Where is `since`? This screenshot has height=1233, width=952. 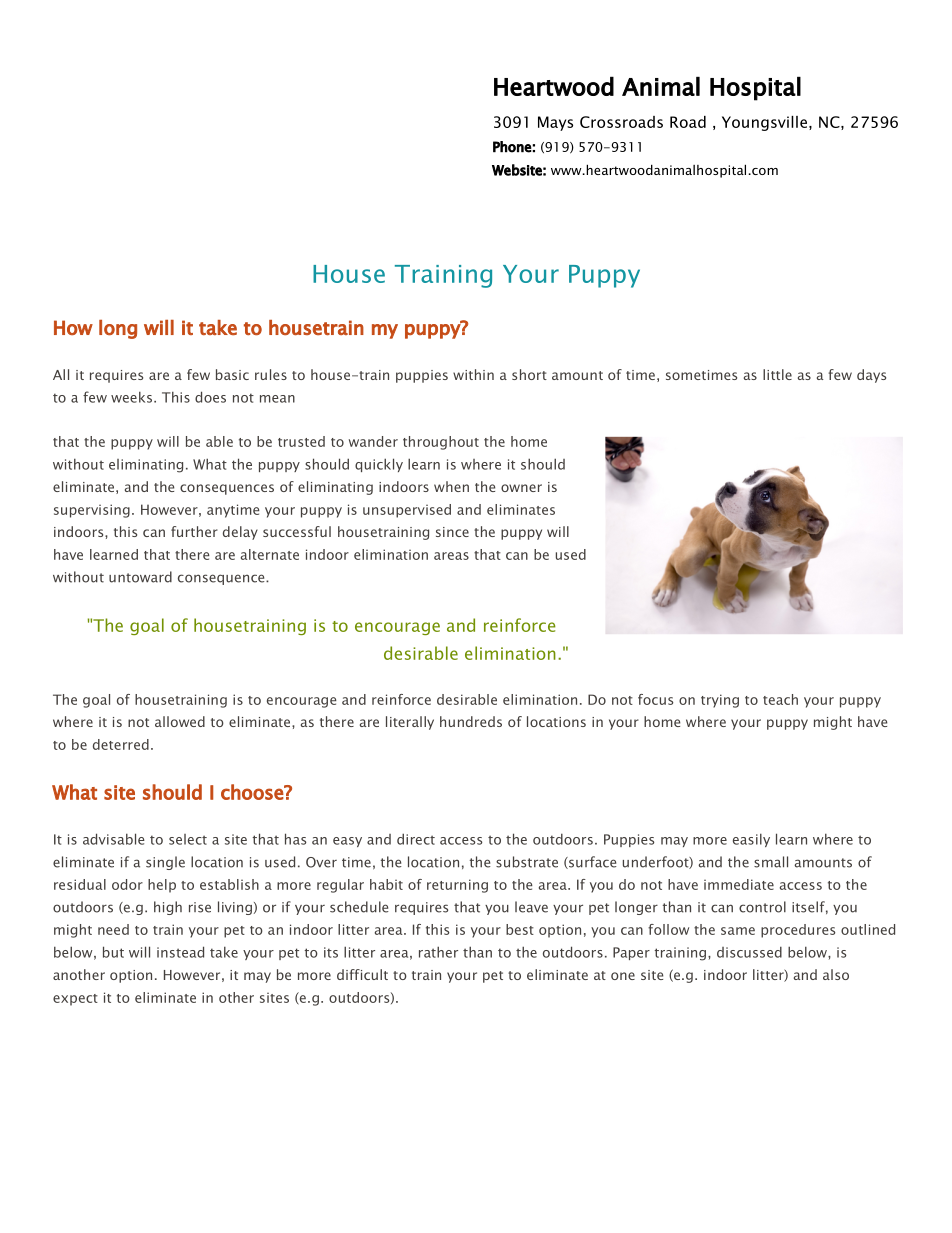
since is located at coordinates (452, 532).
